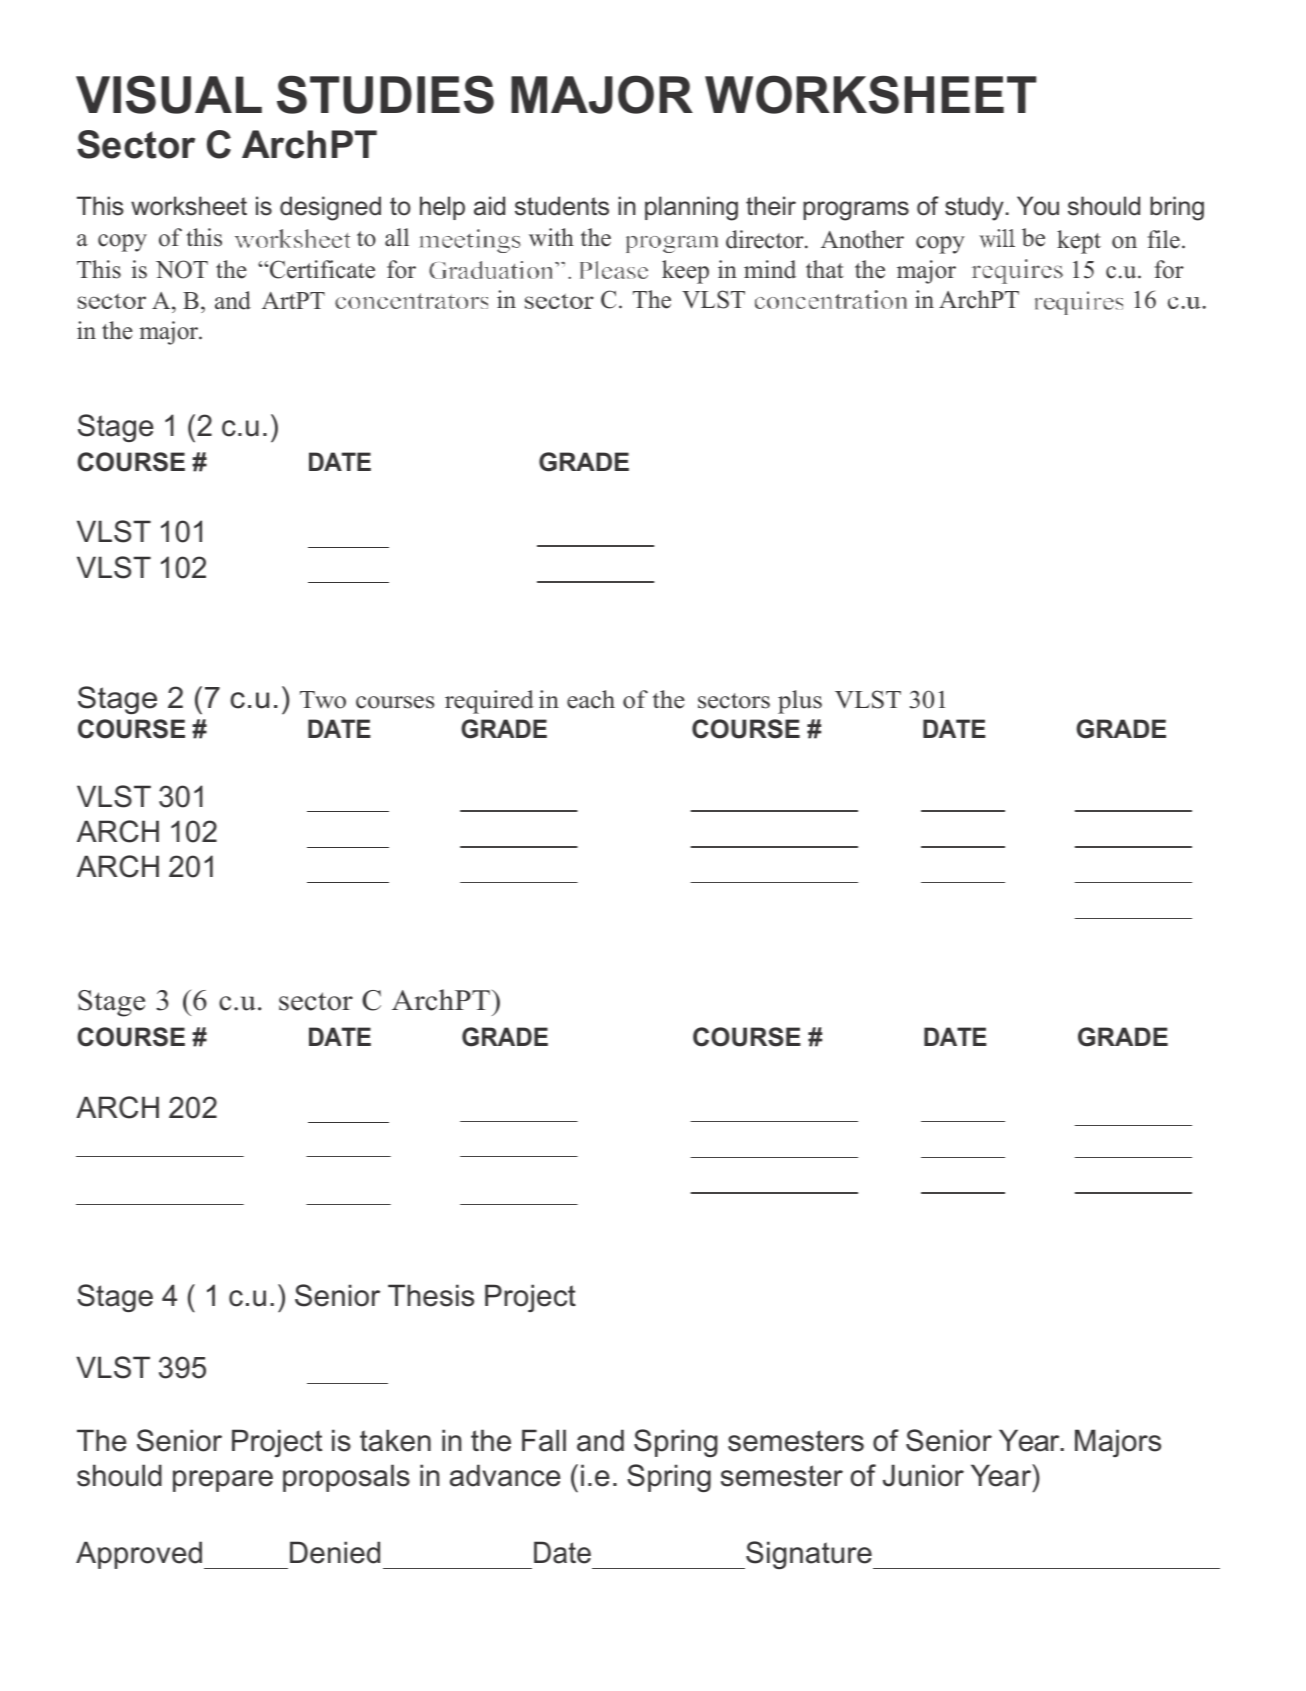 The height and width of the page is (1691, 1306). I want to click on each, so click(591, 699).
